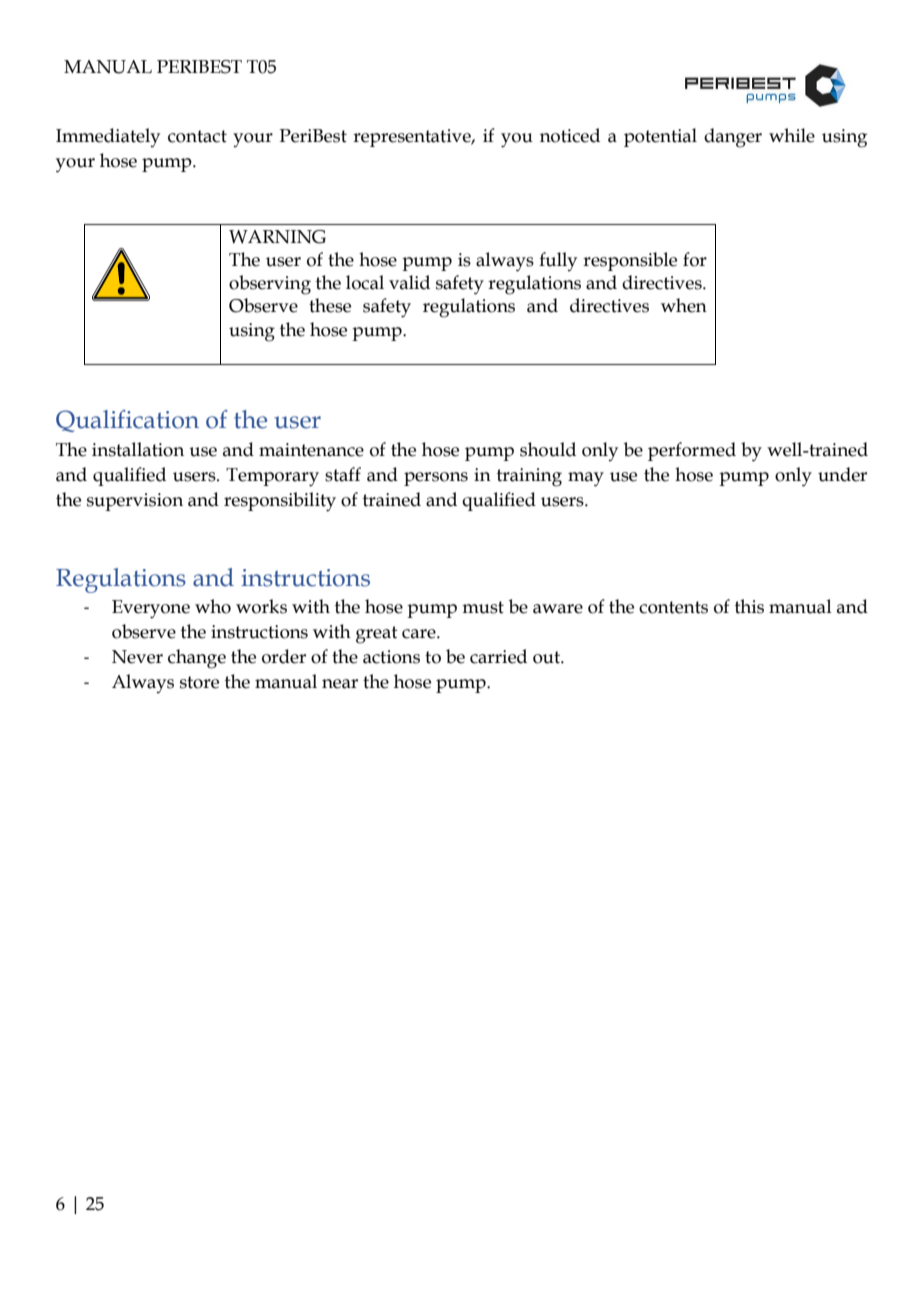  Describe the element at coordinates (270, 285) in the screenshot. I see `observing` at that location.
